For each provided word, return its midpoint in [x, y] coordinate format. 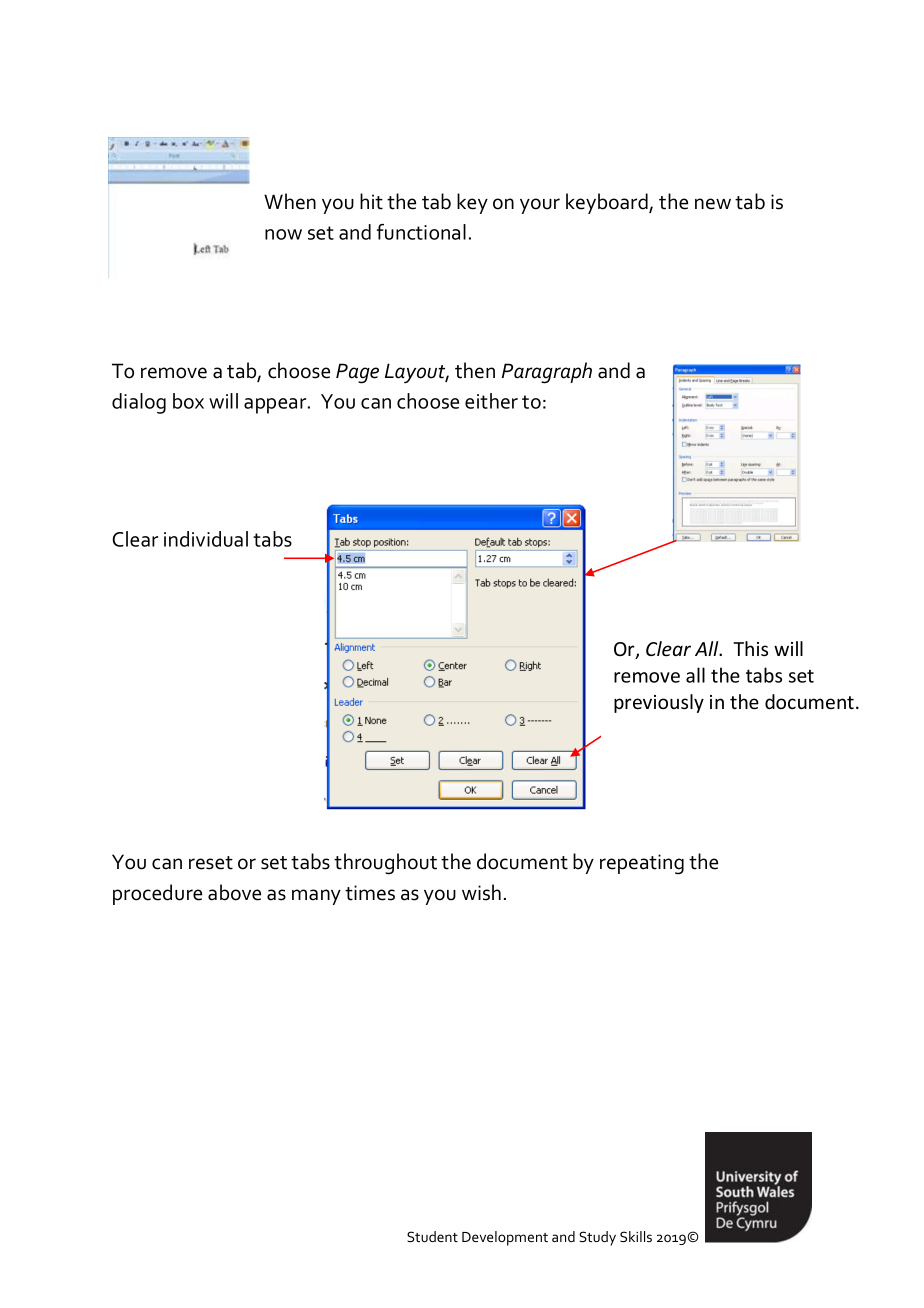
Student [432, 1236]
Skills [636, 1236]
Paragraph [547, 373]
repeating [642, 864]
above [234, 892]
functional [421, 232]
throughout [385, 864]
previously [659, 703]
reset [211, 863]
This [750, 648]
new [713, 204]
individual [206, 539]
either [491, 401]
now [283, 234]
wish [481, 892]
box [188, 401]
